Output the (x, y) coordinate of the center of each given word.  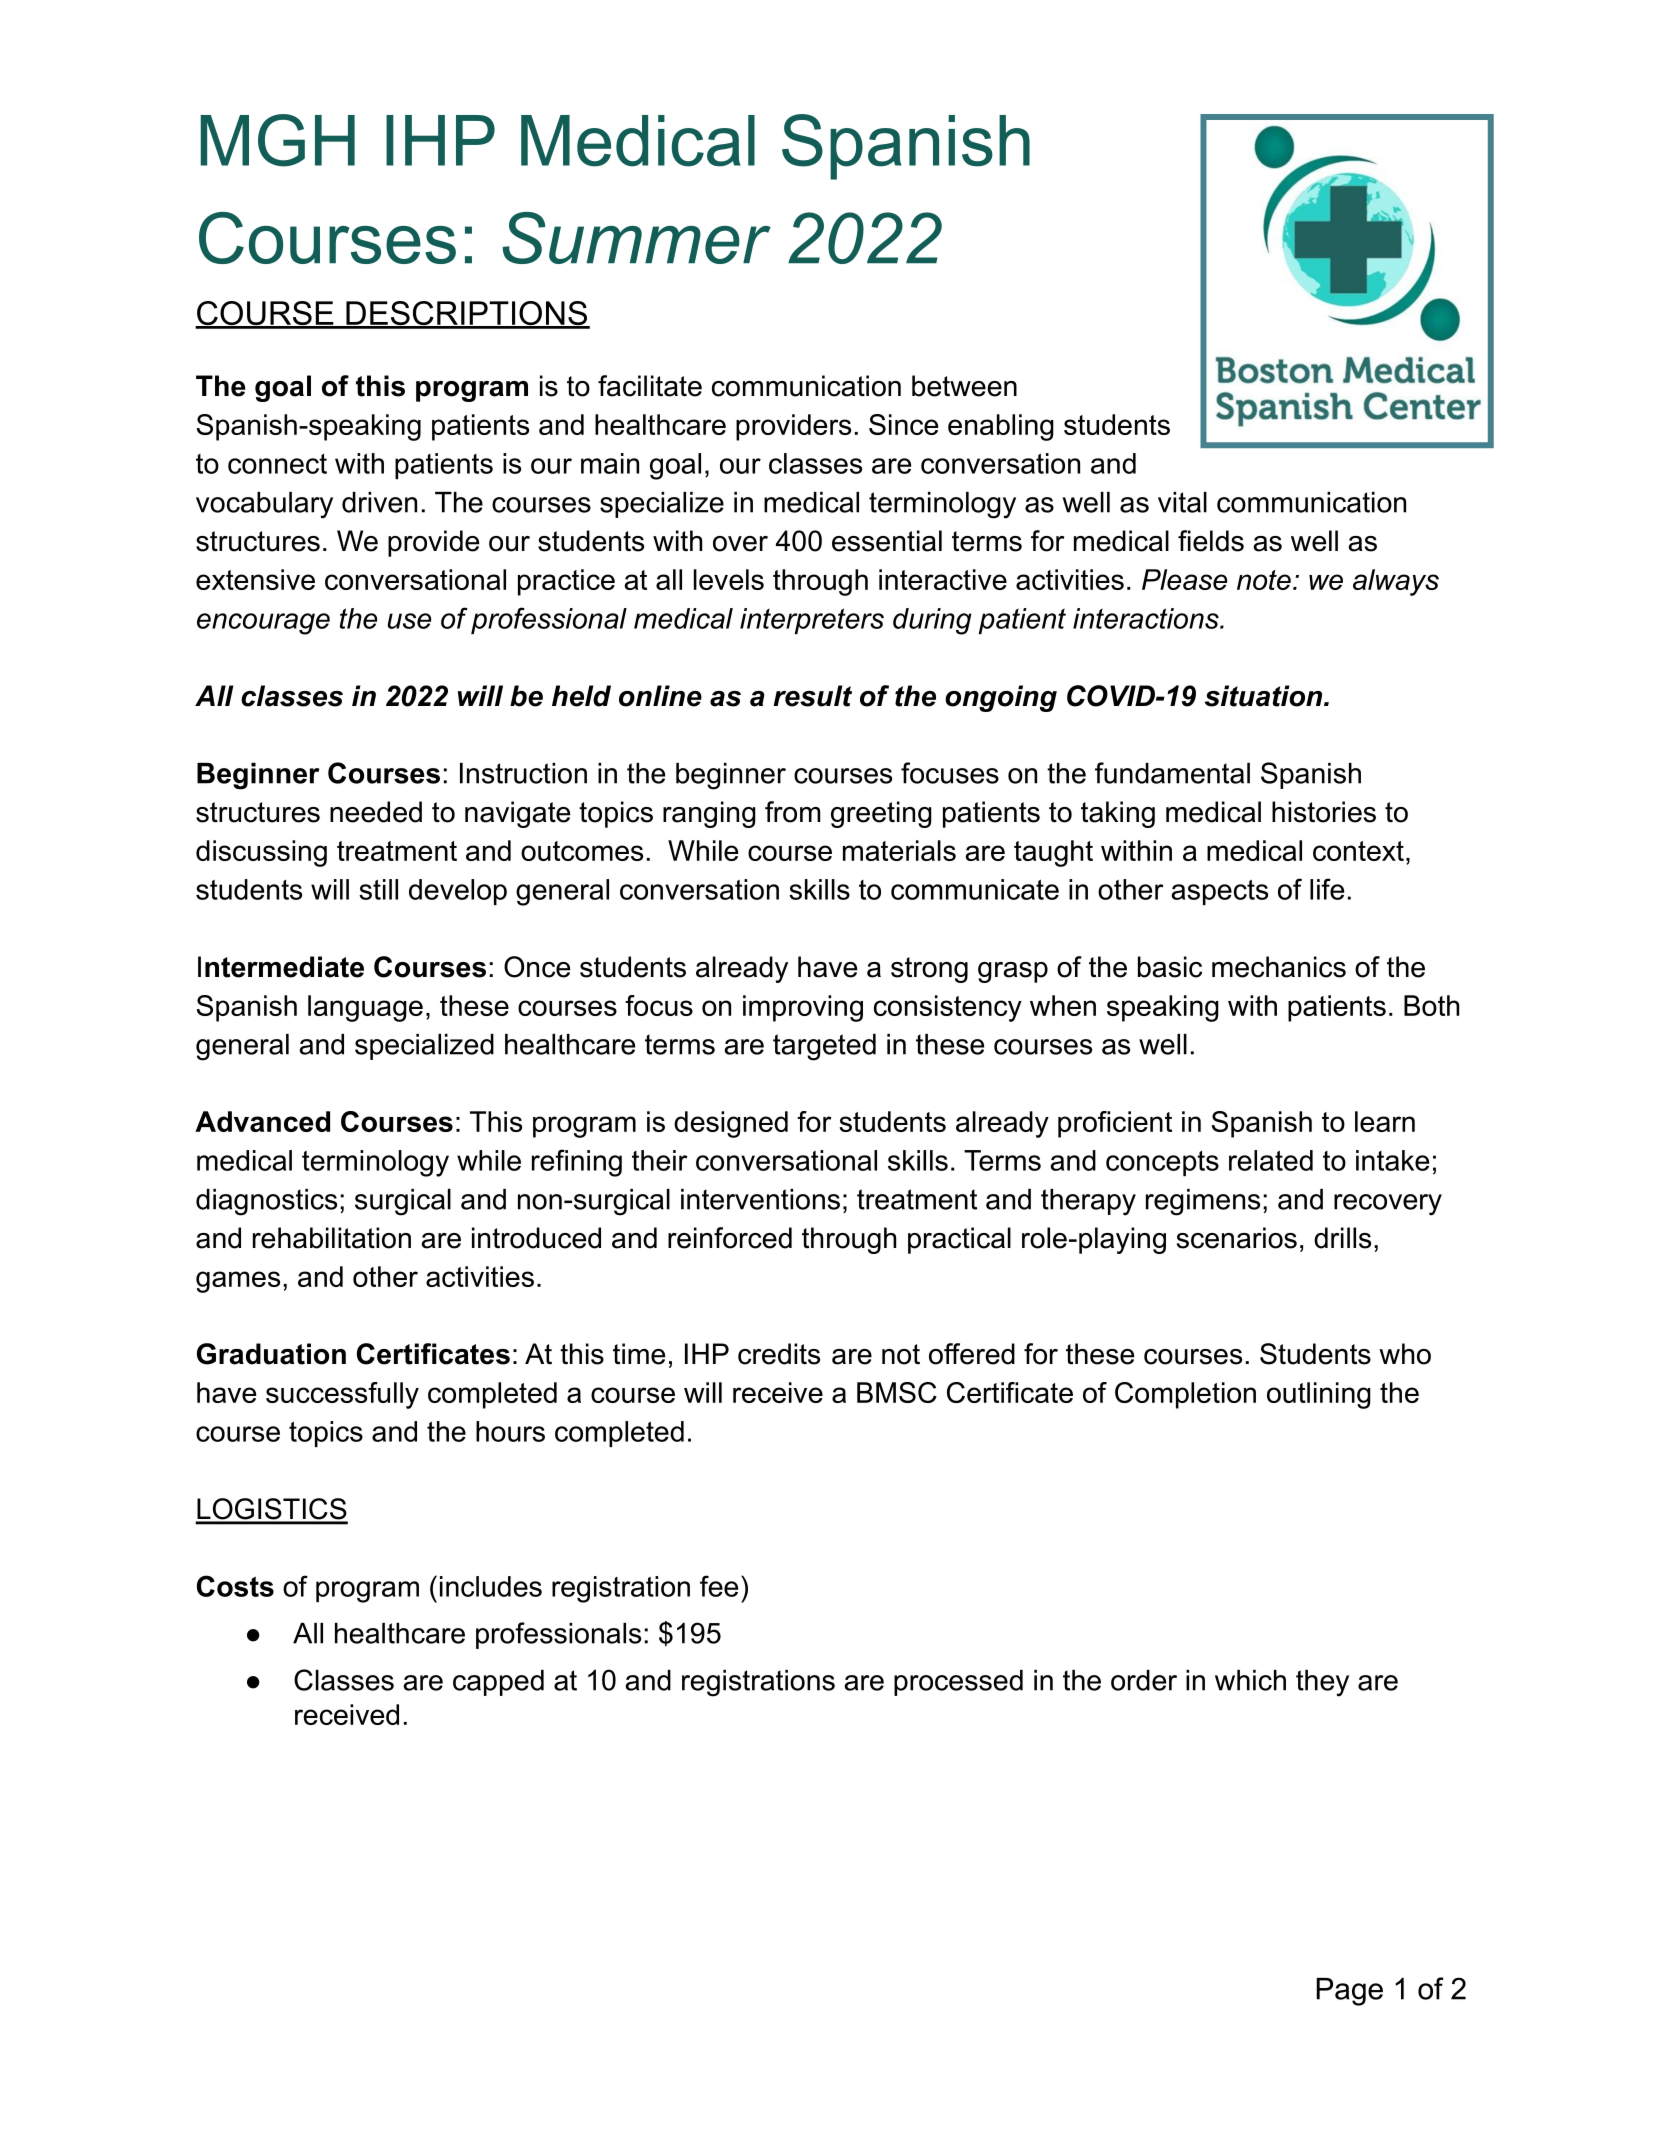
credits (779, 1354)
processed (958, 1683)
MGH (277, 140)
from (792, 812)
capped (498, 1683)
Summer (636, 238)
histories (1324, 812)
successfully (342, 1395)
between (964, 386)
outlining (1319, 1395)
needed (376, 812)
